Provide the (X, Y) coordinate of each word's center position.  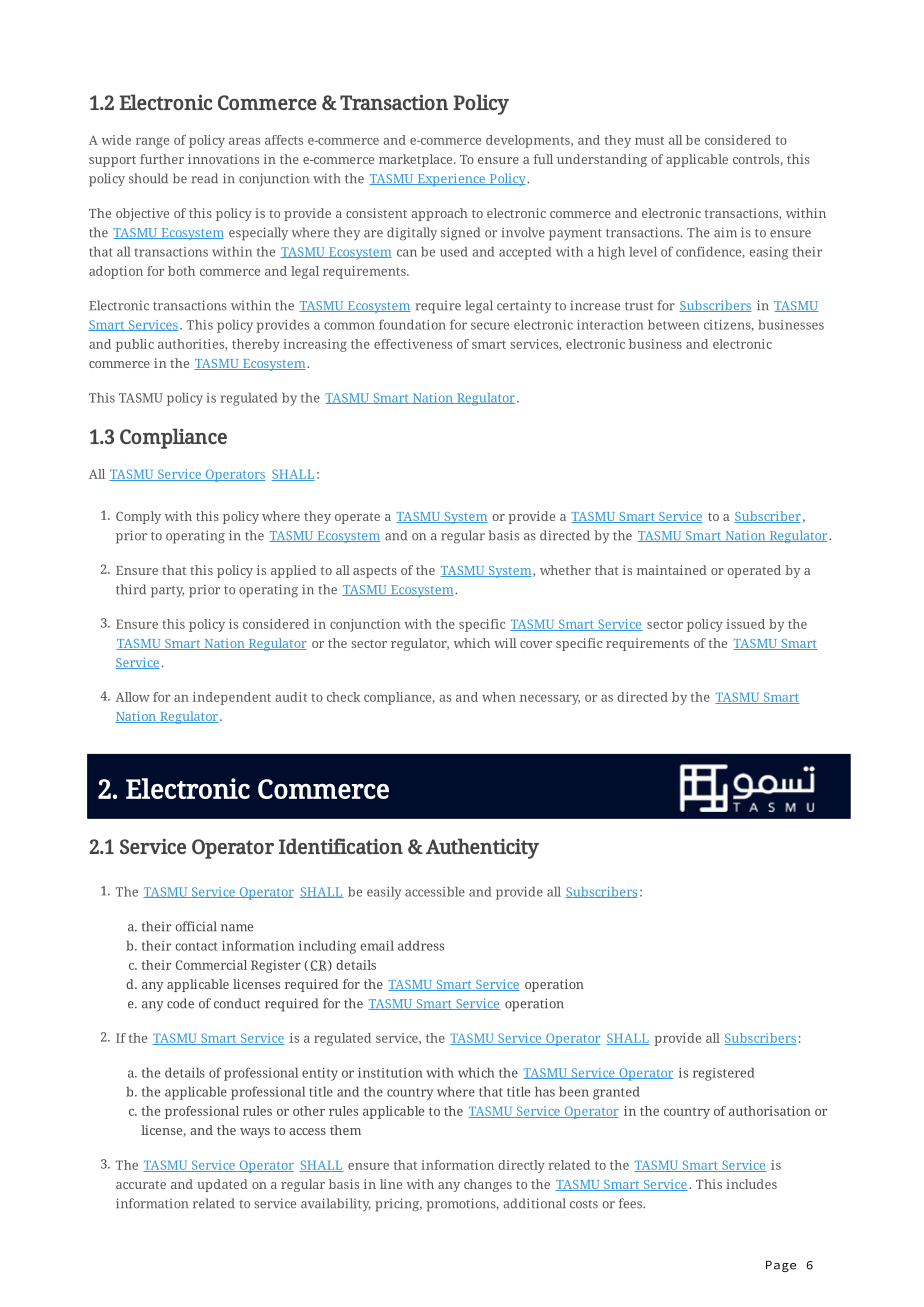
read (204, 178)
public (135, 345)
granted (616, 1093)
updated (222, 1185)
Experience (451, 180)
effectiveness (413, 344)
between (674, 325)
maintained (672, 570)
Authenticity (482, 848)
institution (390, 1073)
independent (232, 698)
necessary (550, 700)
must (649, 140)
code (180, 1003)
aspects (375, 572)
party (167, 592)
